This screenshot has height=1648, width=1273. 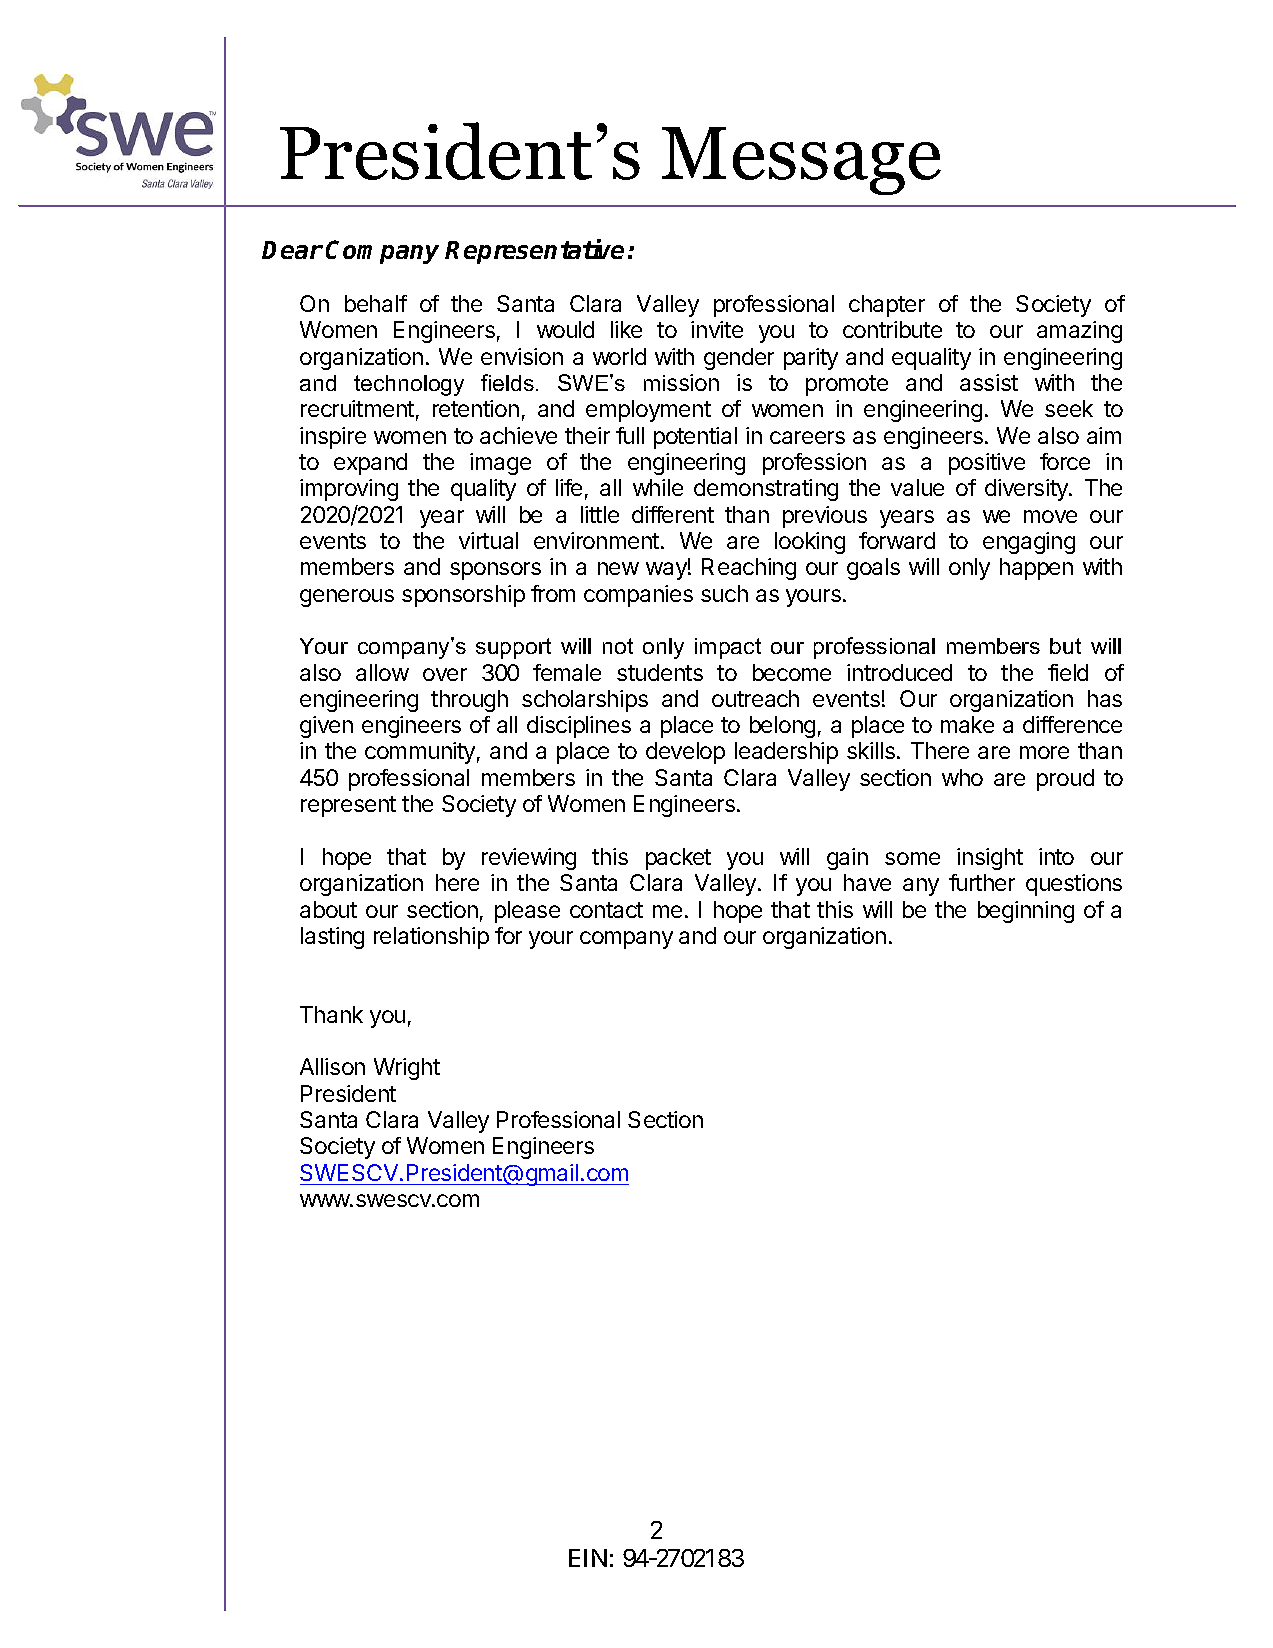 What do you see at coordinates (347, 598) in the screenshot?
I see `generous` at bounding box center [347, 598].
